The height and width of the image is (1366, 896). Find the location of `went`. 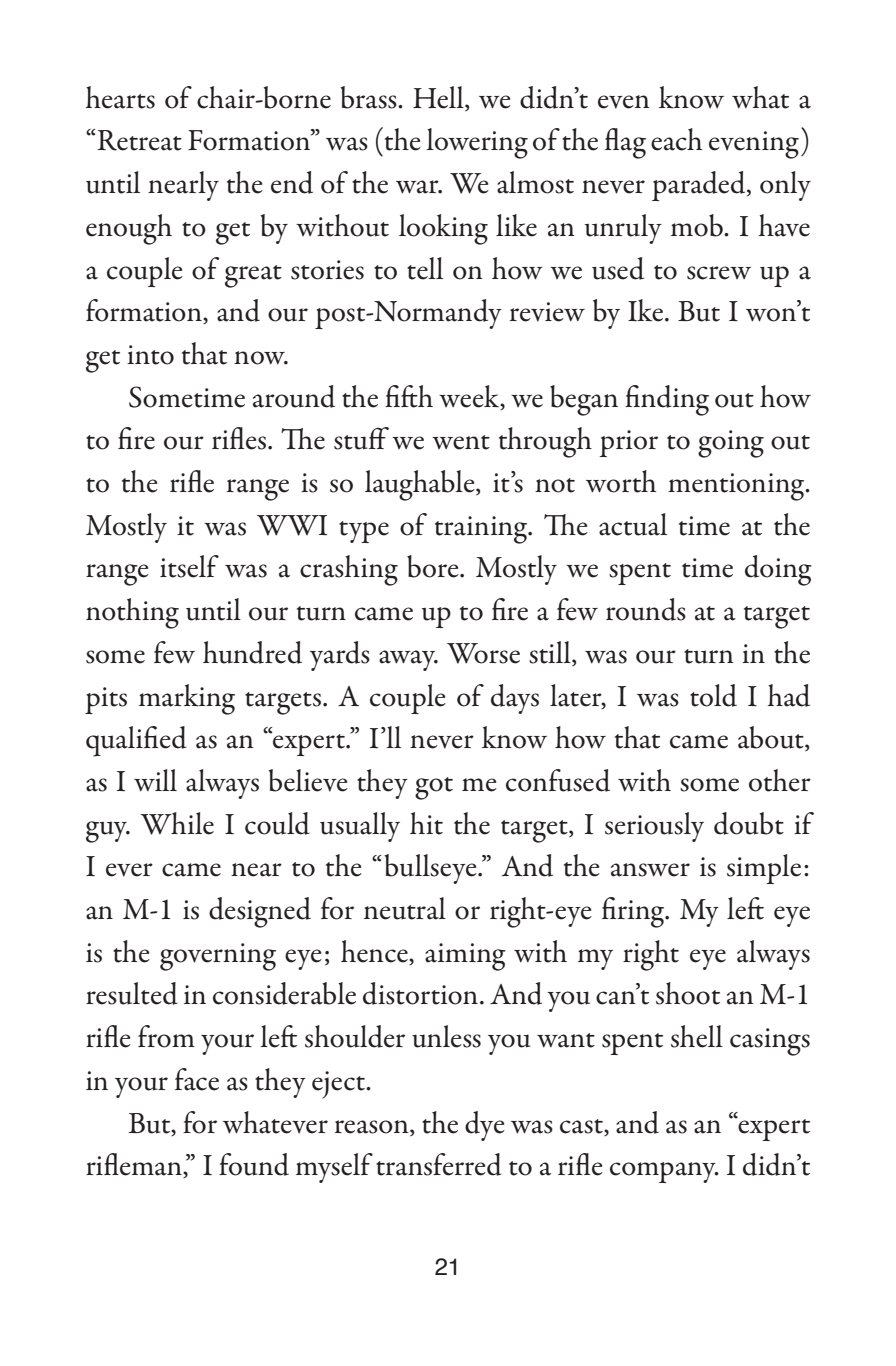

went is located at coordinates (461, 442).
